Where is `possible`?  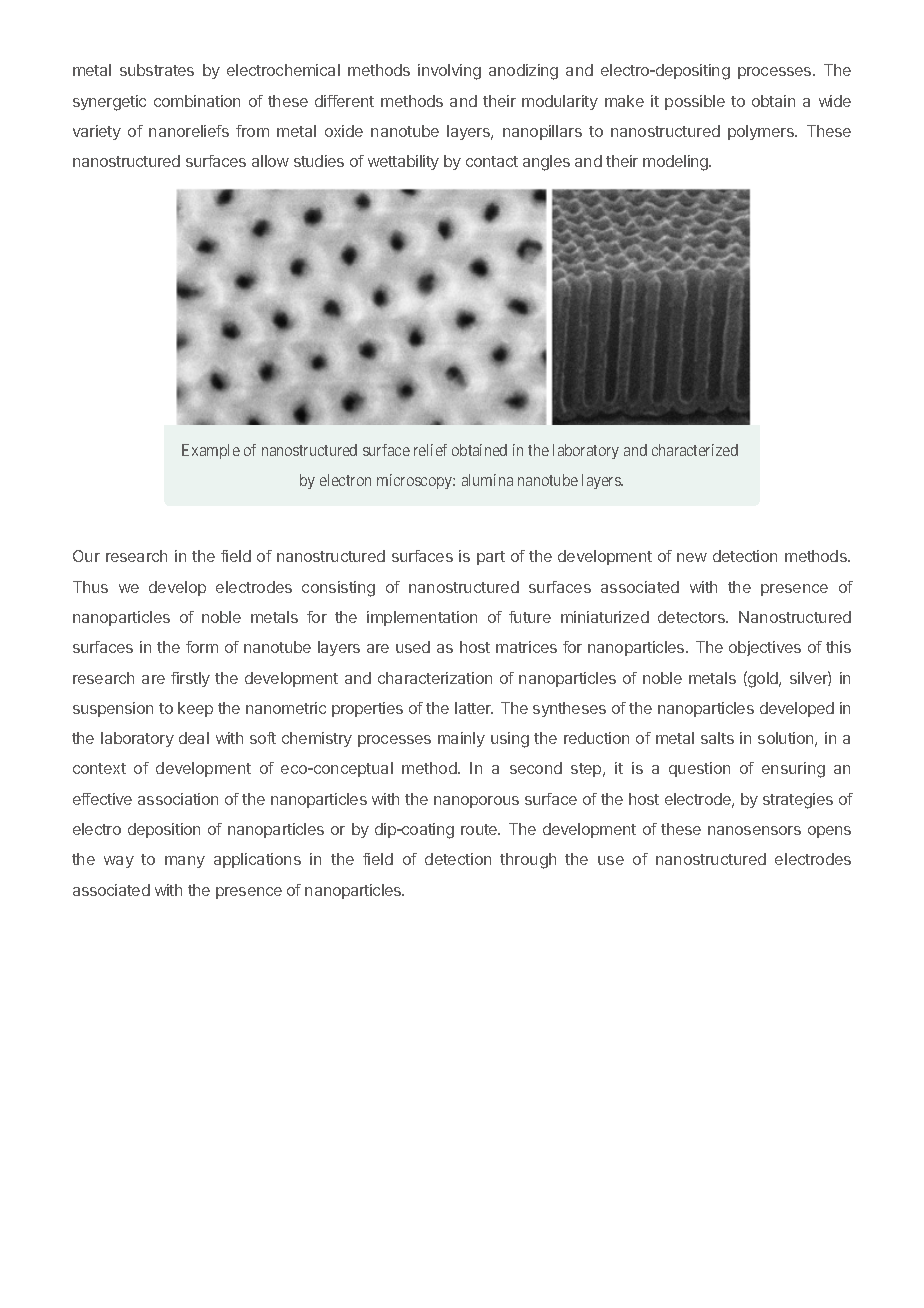
possible is located at coordinates (695, 102).
